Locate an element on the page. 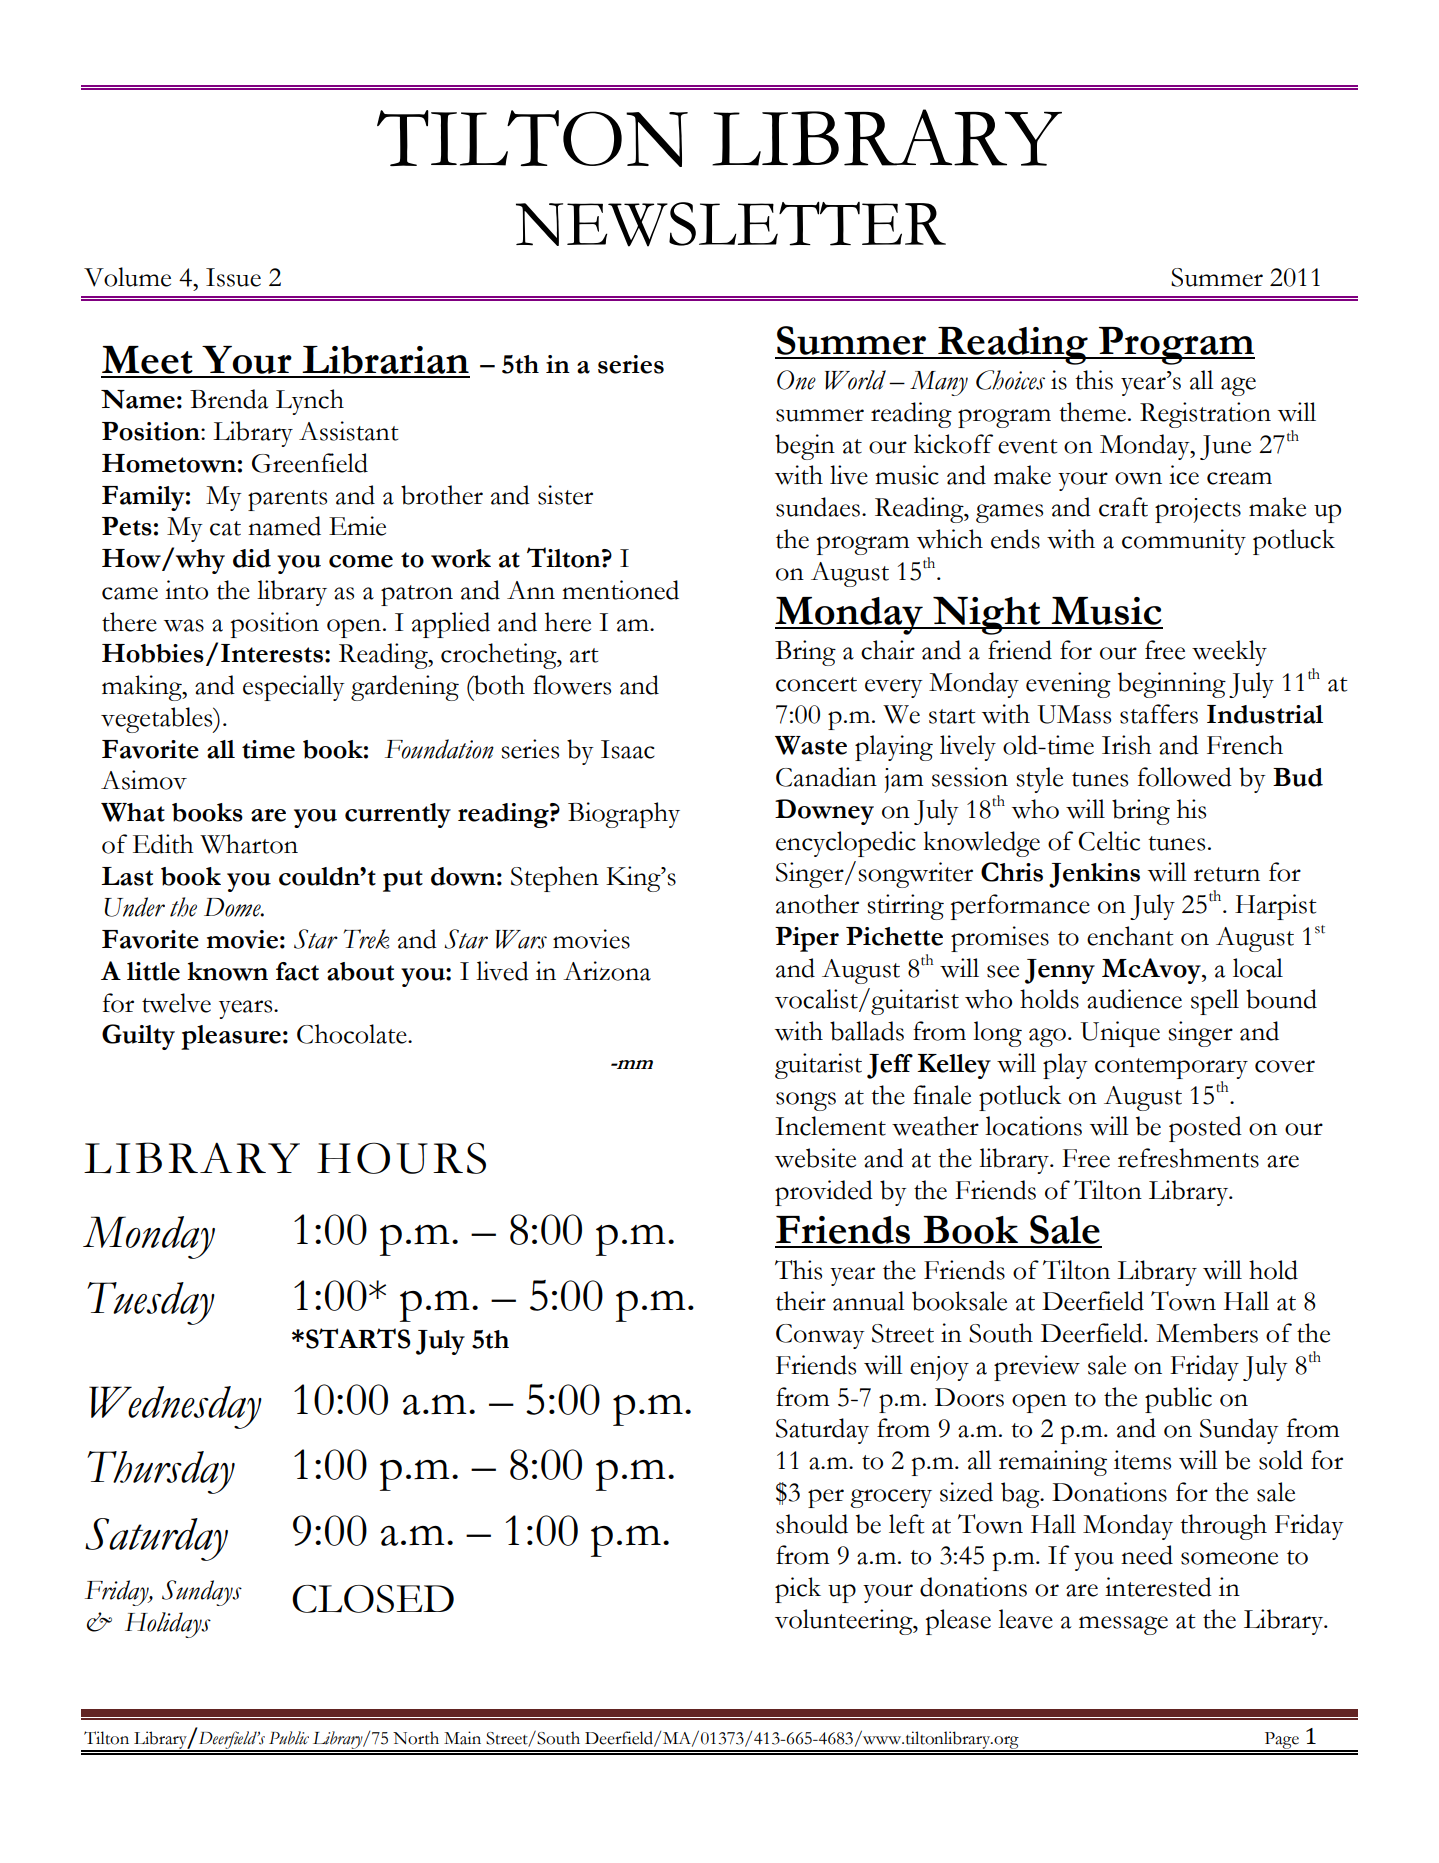  did is located at coordinates (252, 558).
